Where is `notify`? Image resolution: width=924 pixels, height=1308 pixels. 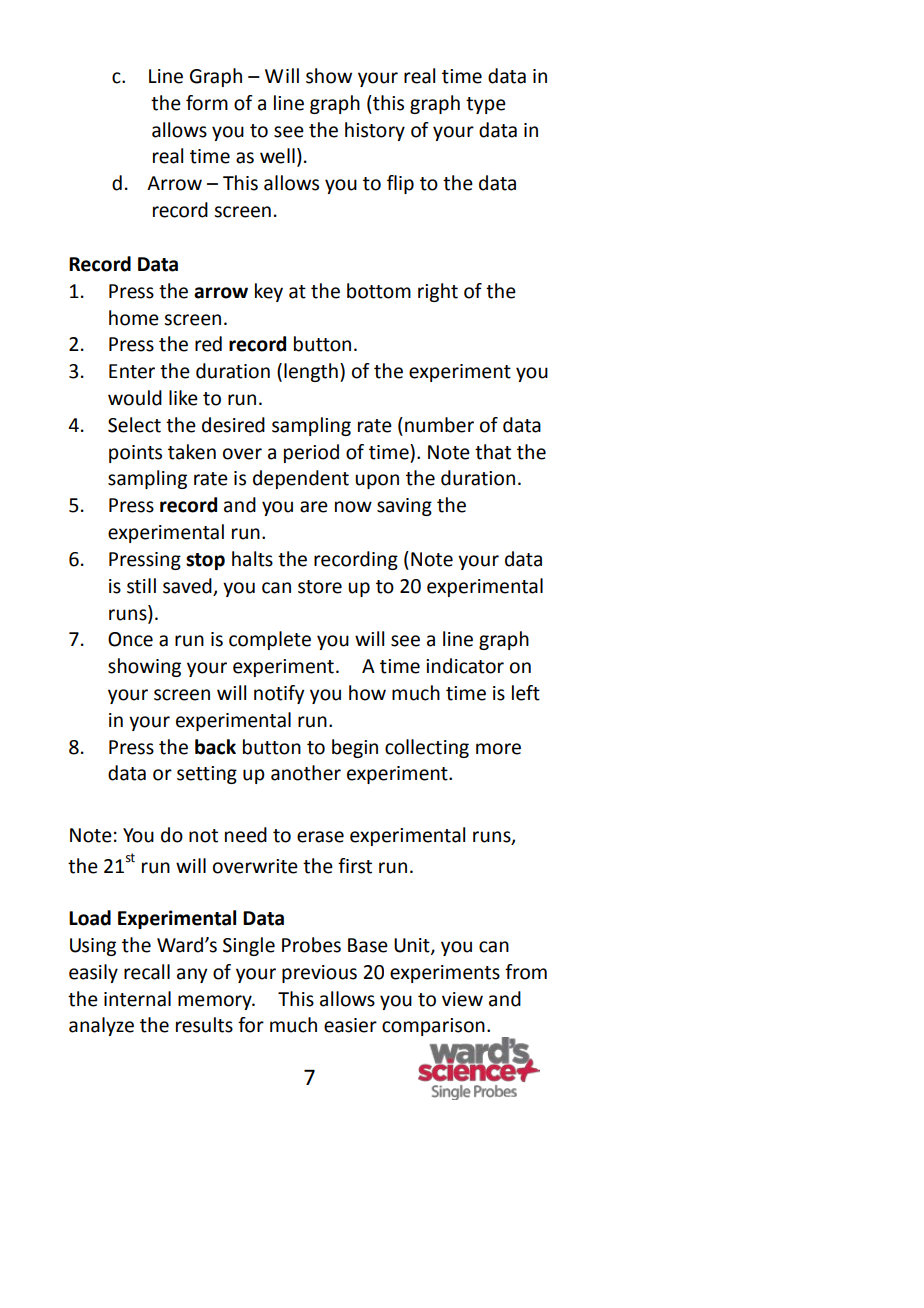
notify is located at coordinates (279, 694).
